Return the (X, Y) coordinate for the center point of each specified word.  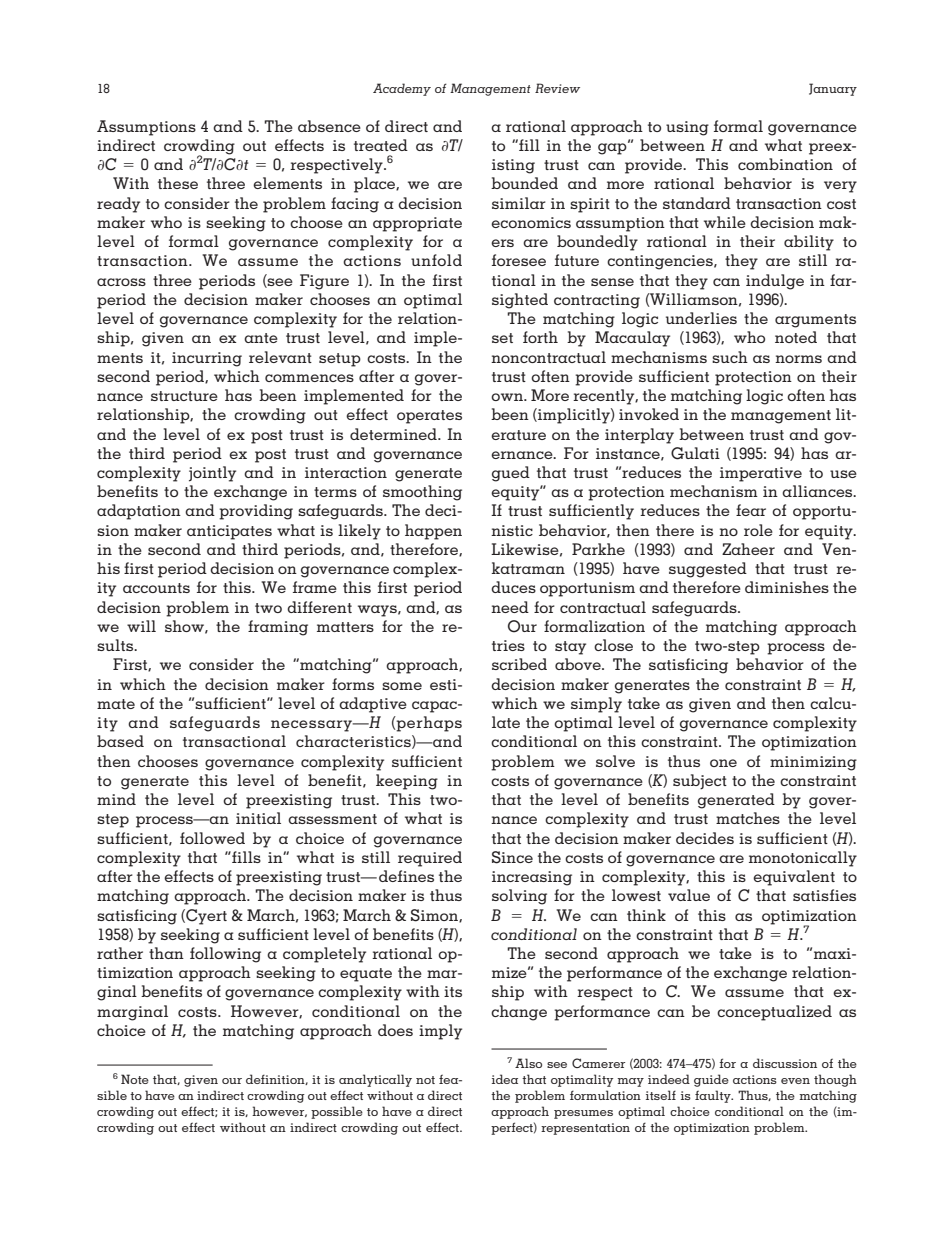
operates (429, 417)
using (687, 128)
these (178, 183)
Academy (402, 89)
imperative (761, 474)
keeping (407, 782)
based (120, 741)
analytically (375, 1080)
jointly (212, 474)
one (723, 763)
